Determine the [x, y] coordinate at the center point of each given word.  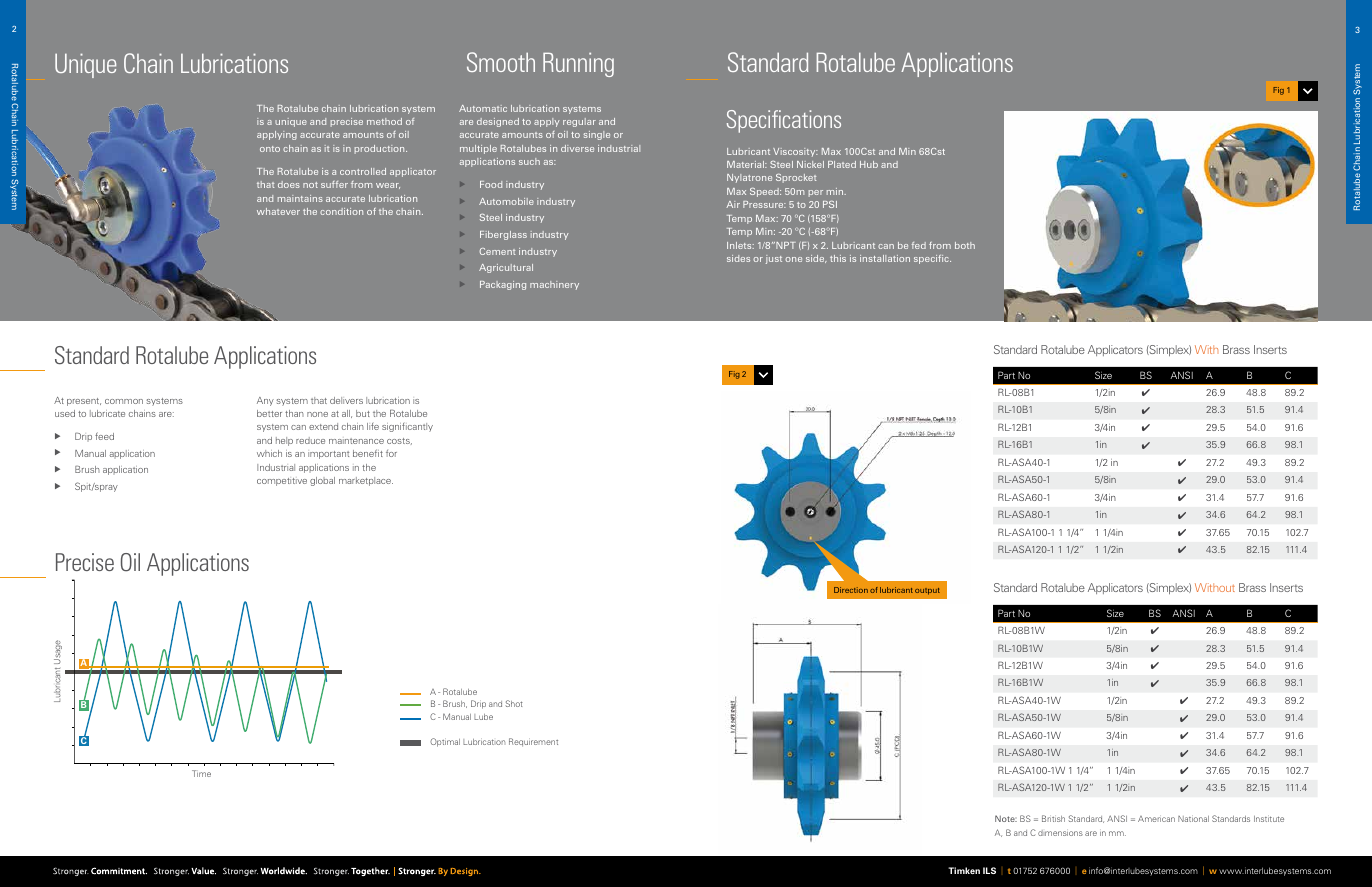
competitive [282, 482]
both [965, 245]
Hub [869, 164]
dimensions [1060, 833]
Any [265, 401]
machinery [554, 285]
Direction [851, 590]
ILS [989, 870]
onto [270, 149]
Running [578, 65]
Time [201, 773]
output [927, 591]
